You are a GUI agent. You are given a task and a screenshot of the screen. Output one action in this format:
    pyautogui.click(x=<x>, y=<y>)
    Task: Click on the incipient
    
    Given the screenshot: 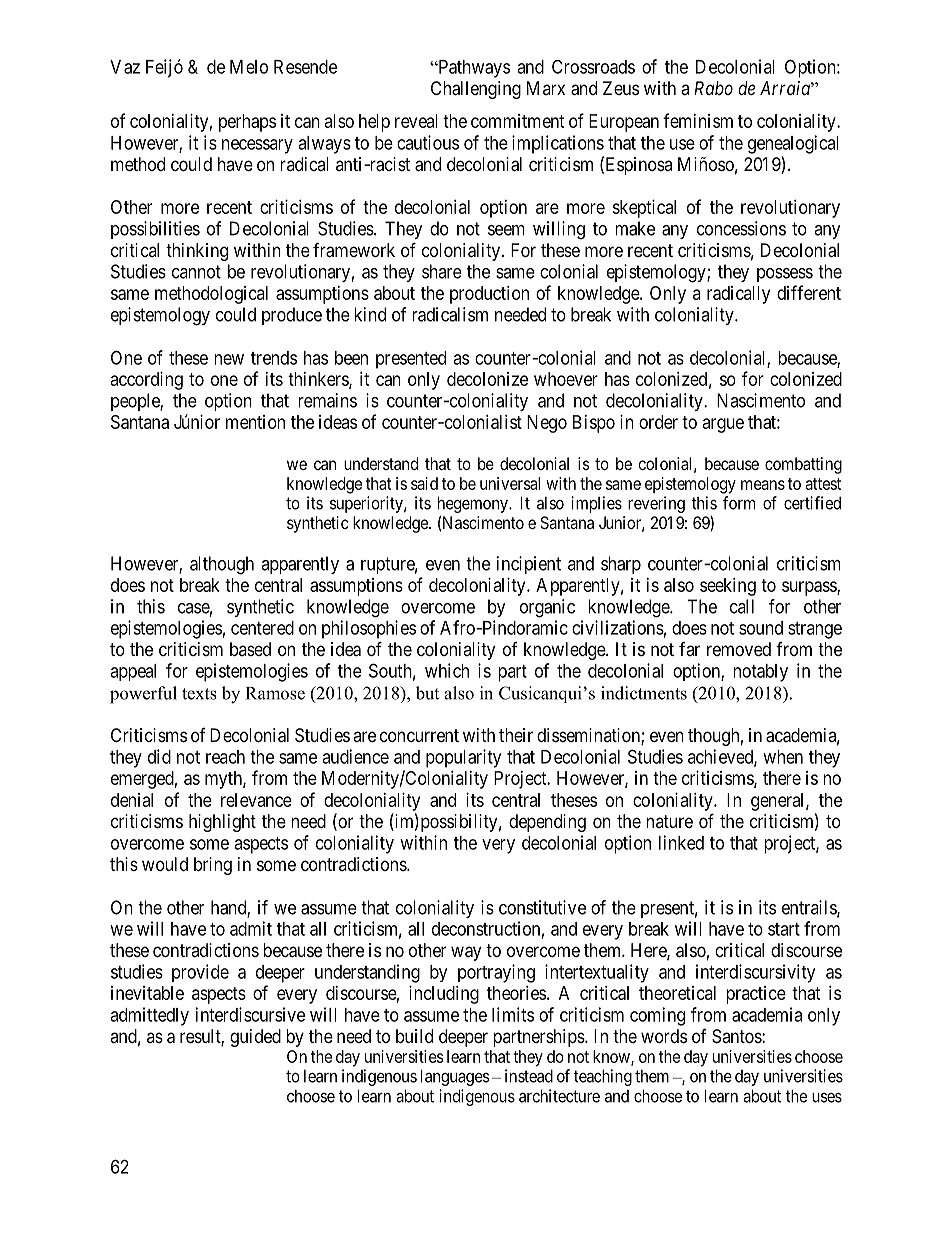 What is the action you would take?
    pyautogui.click(x=529, y=565)
